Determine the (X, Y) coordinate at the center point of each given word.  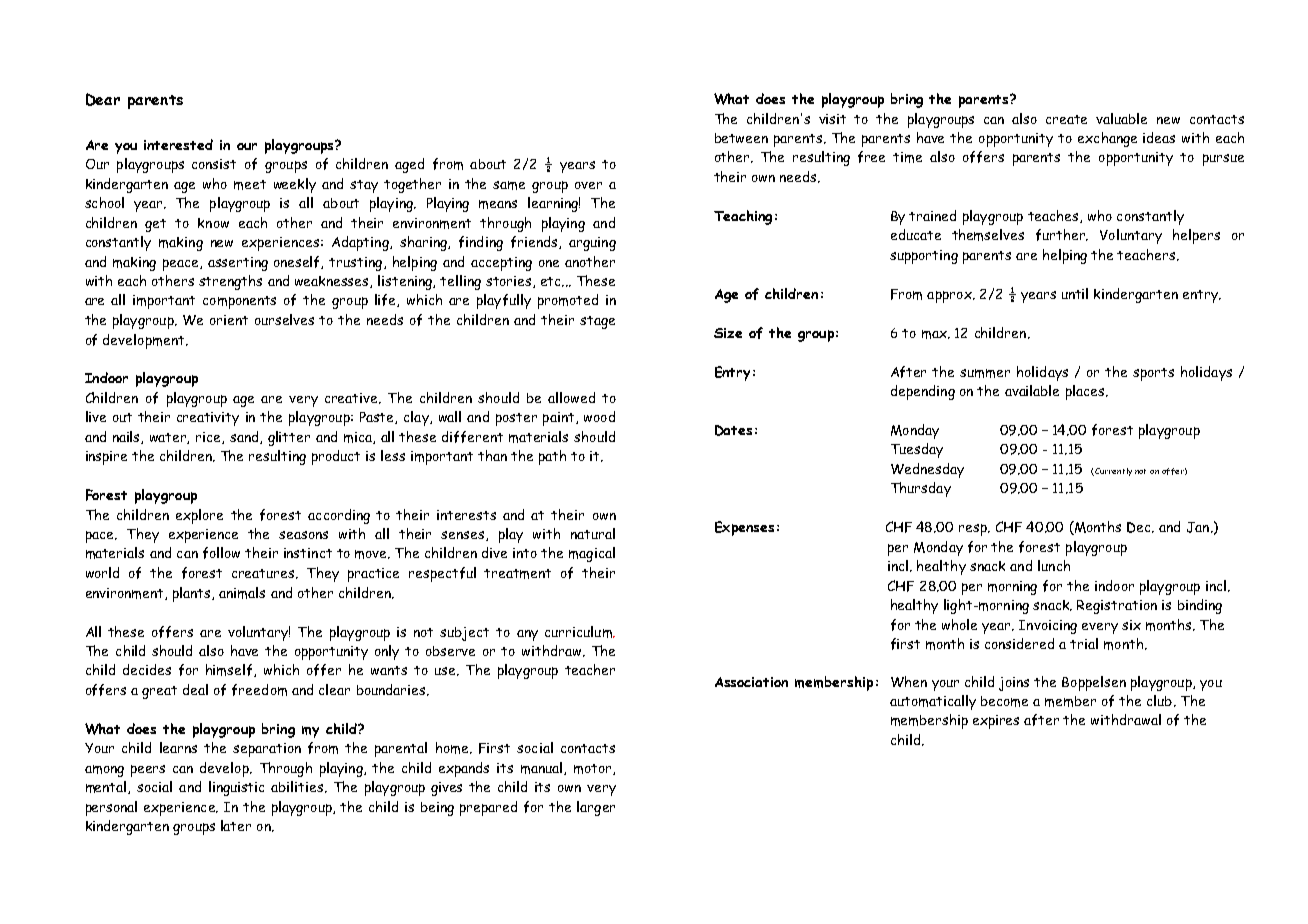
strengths (230, 282)
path (552, 457)
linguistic (236, 788)
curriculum (579, 632)
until (1075, 293)
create (1066, 119)
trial (1084, 643)
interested (178, 144)
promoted (568, 301)
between (741, 138)
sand (245, 437)
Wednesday (927, 470)
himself (230, 670)
